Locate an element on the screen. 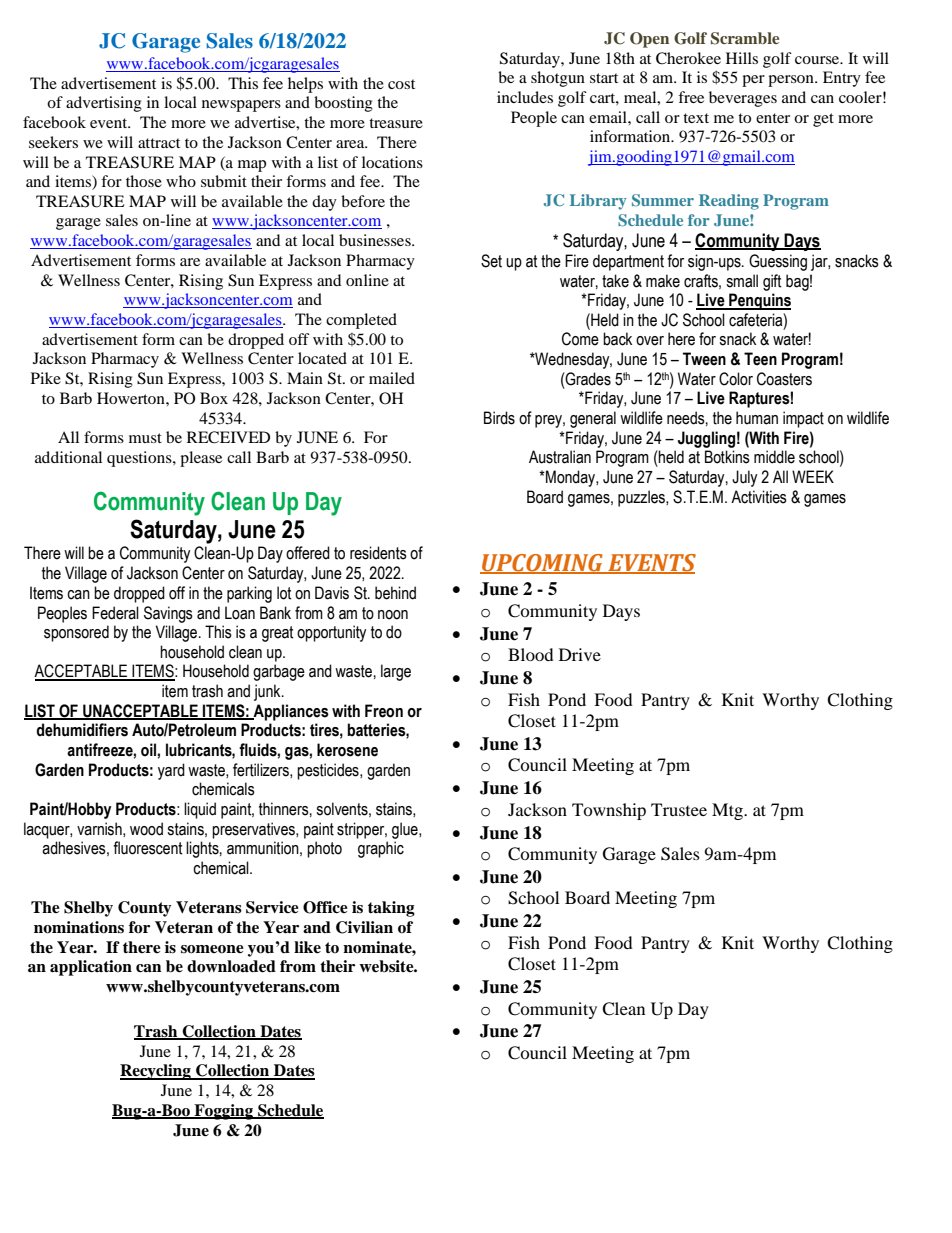  Recycling is located at coordinates (156, 1072).
